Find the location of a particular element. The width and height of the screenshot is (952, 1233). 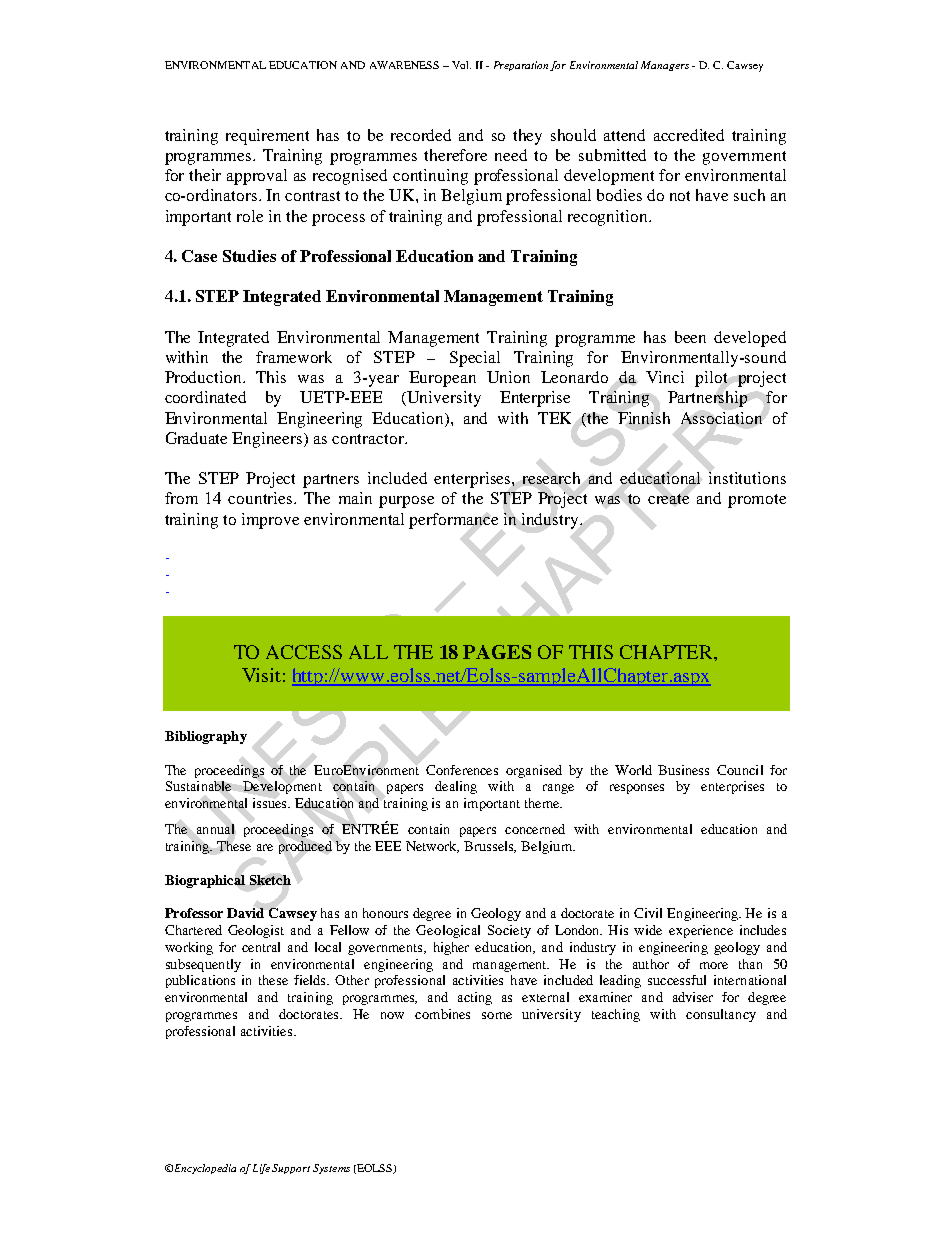

Vol is located at coordinates (461, 65).
